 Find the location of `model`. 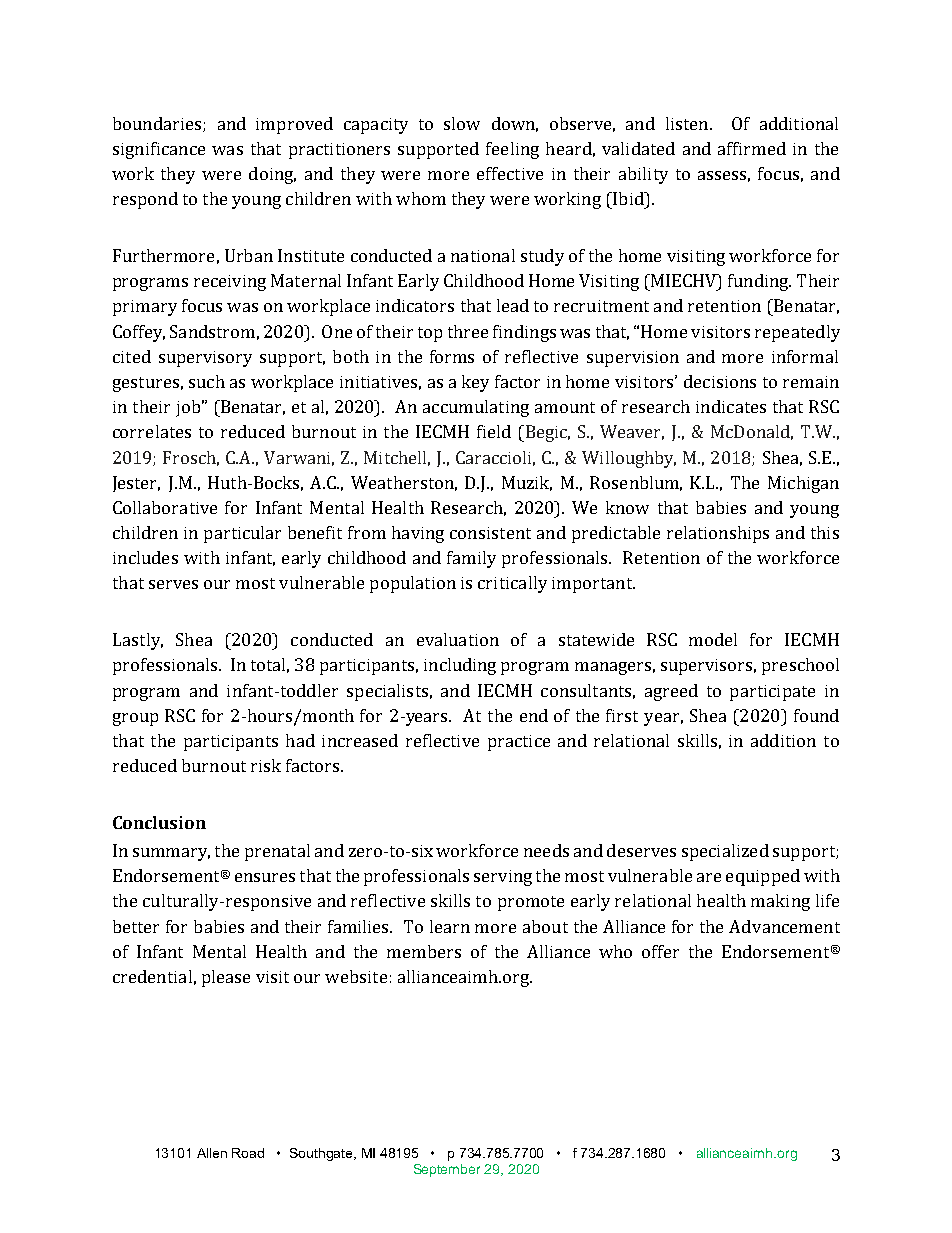

model is located at coordinates (713, 639).
